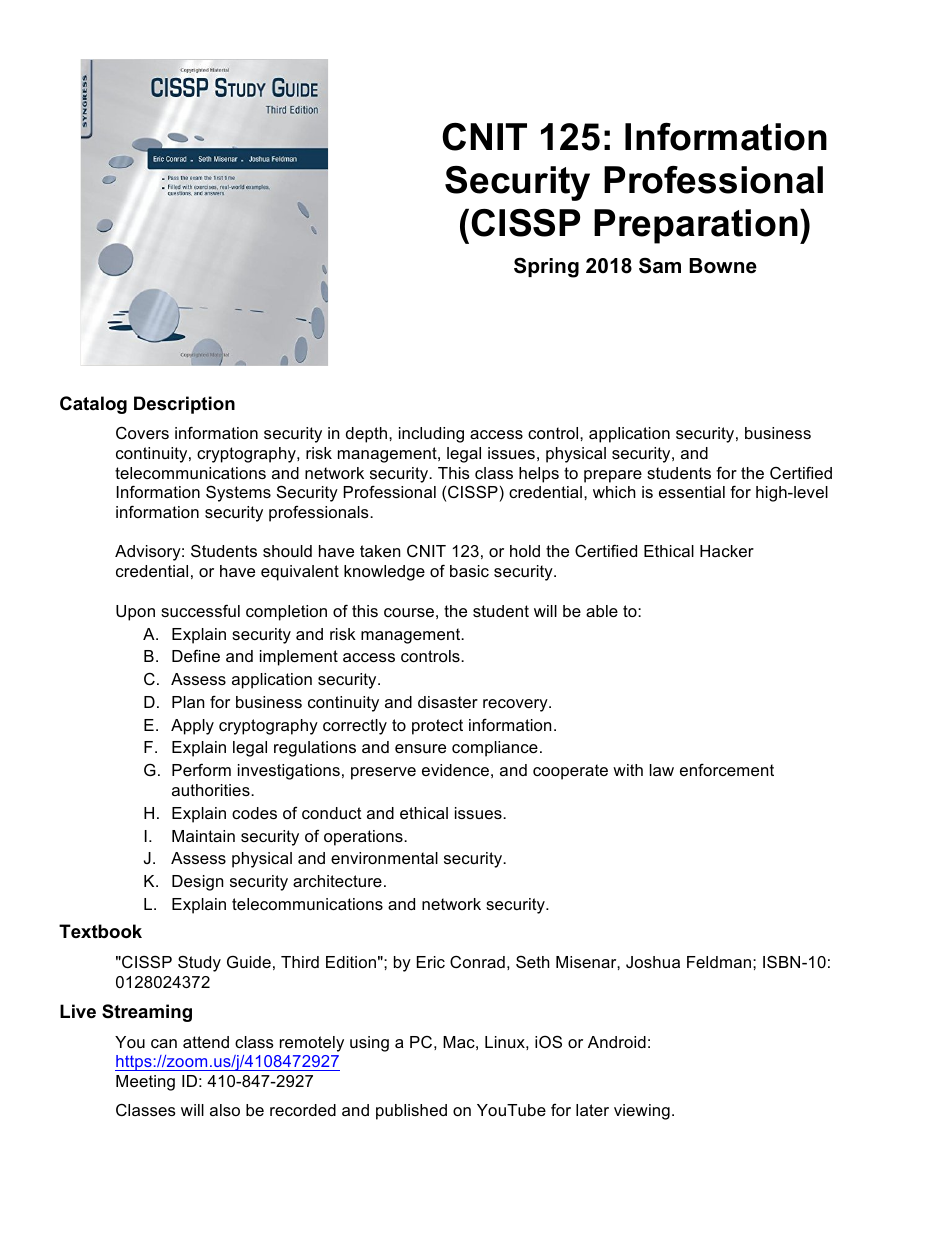 The height and width of the page is (1233, 952). Describe the element at coordinates (145, 1083) in the page. I see `Meeting` at that location.
